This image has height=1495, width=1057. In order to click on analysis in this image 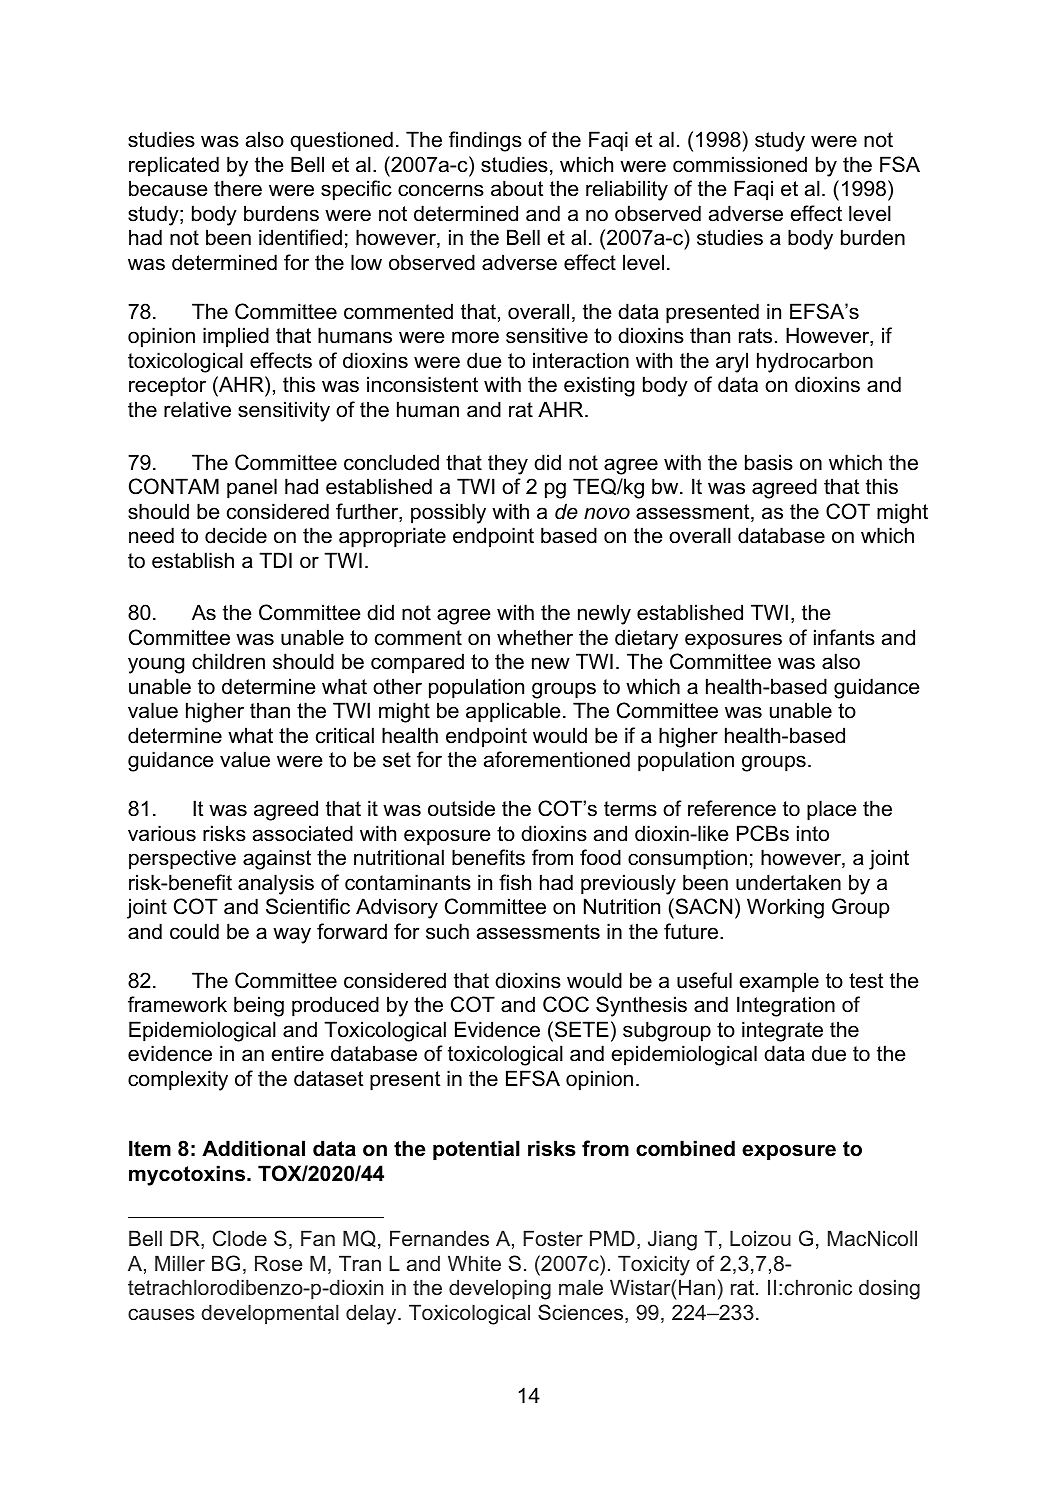, I will do `click(276, 884)`.
